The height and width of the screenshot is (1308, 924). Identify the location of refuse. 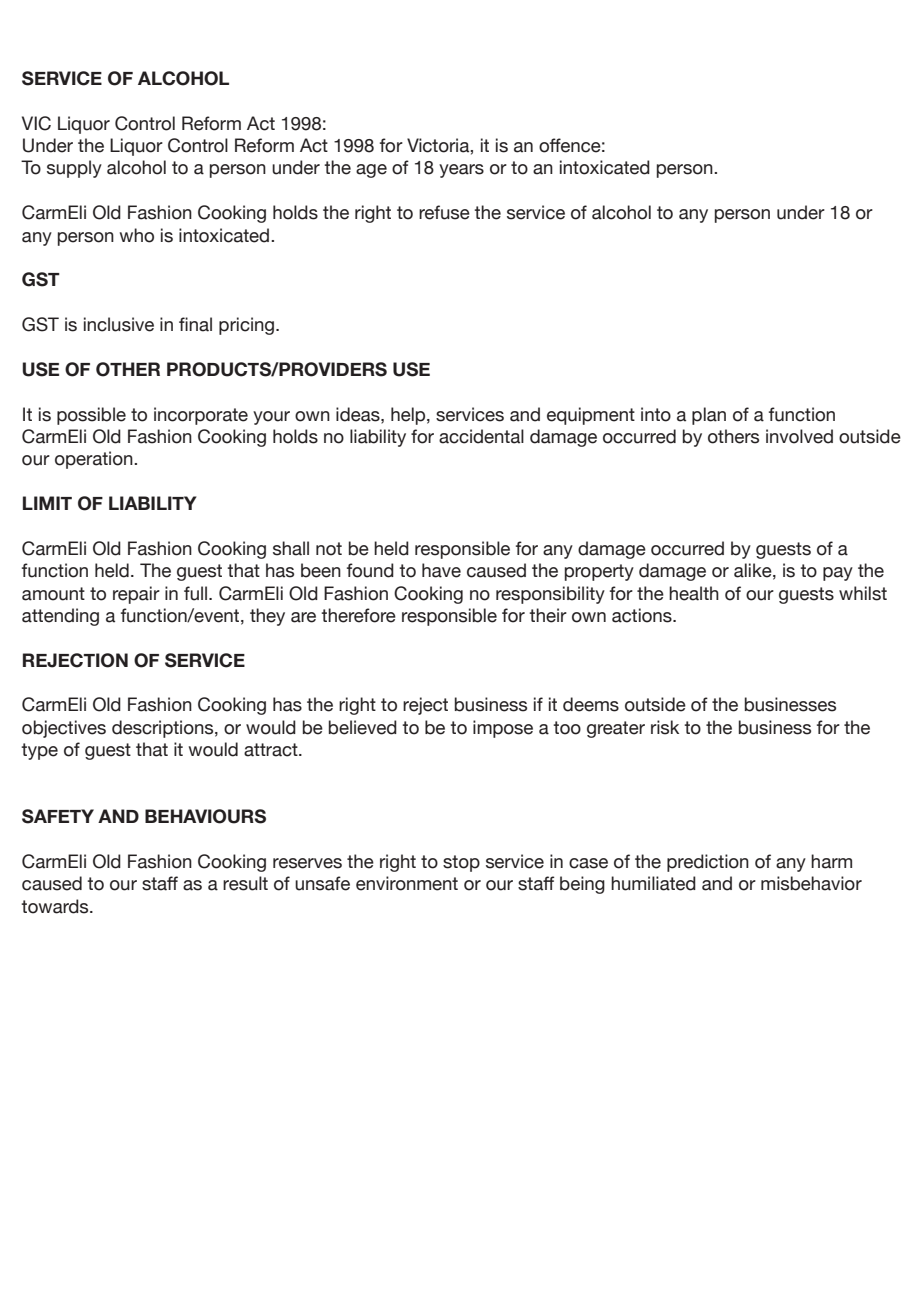
(444, 212).
